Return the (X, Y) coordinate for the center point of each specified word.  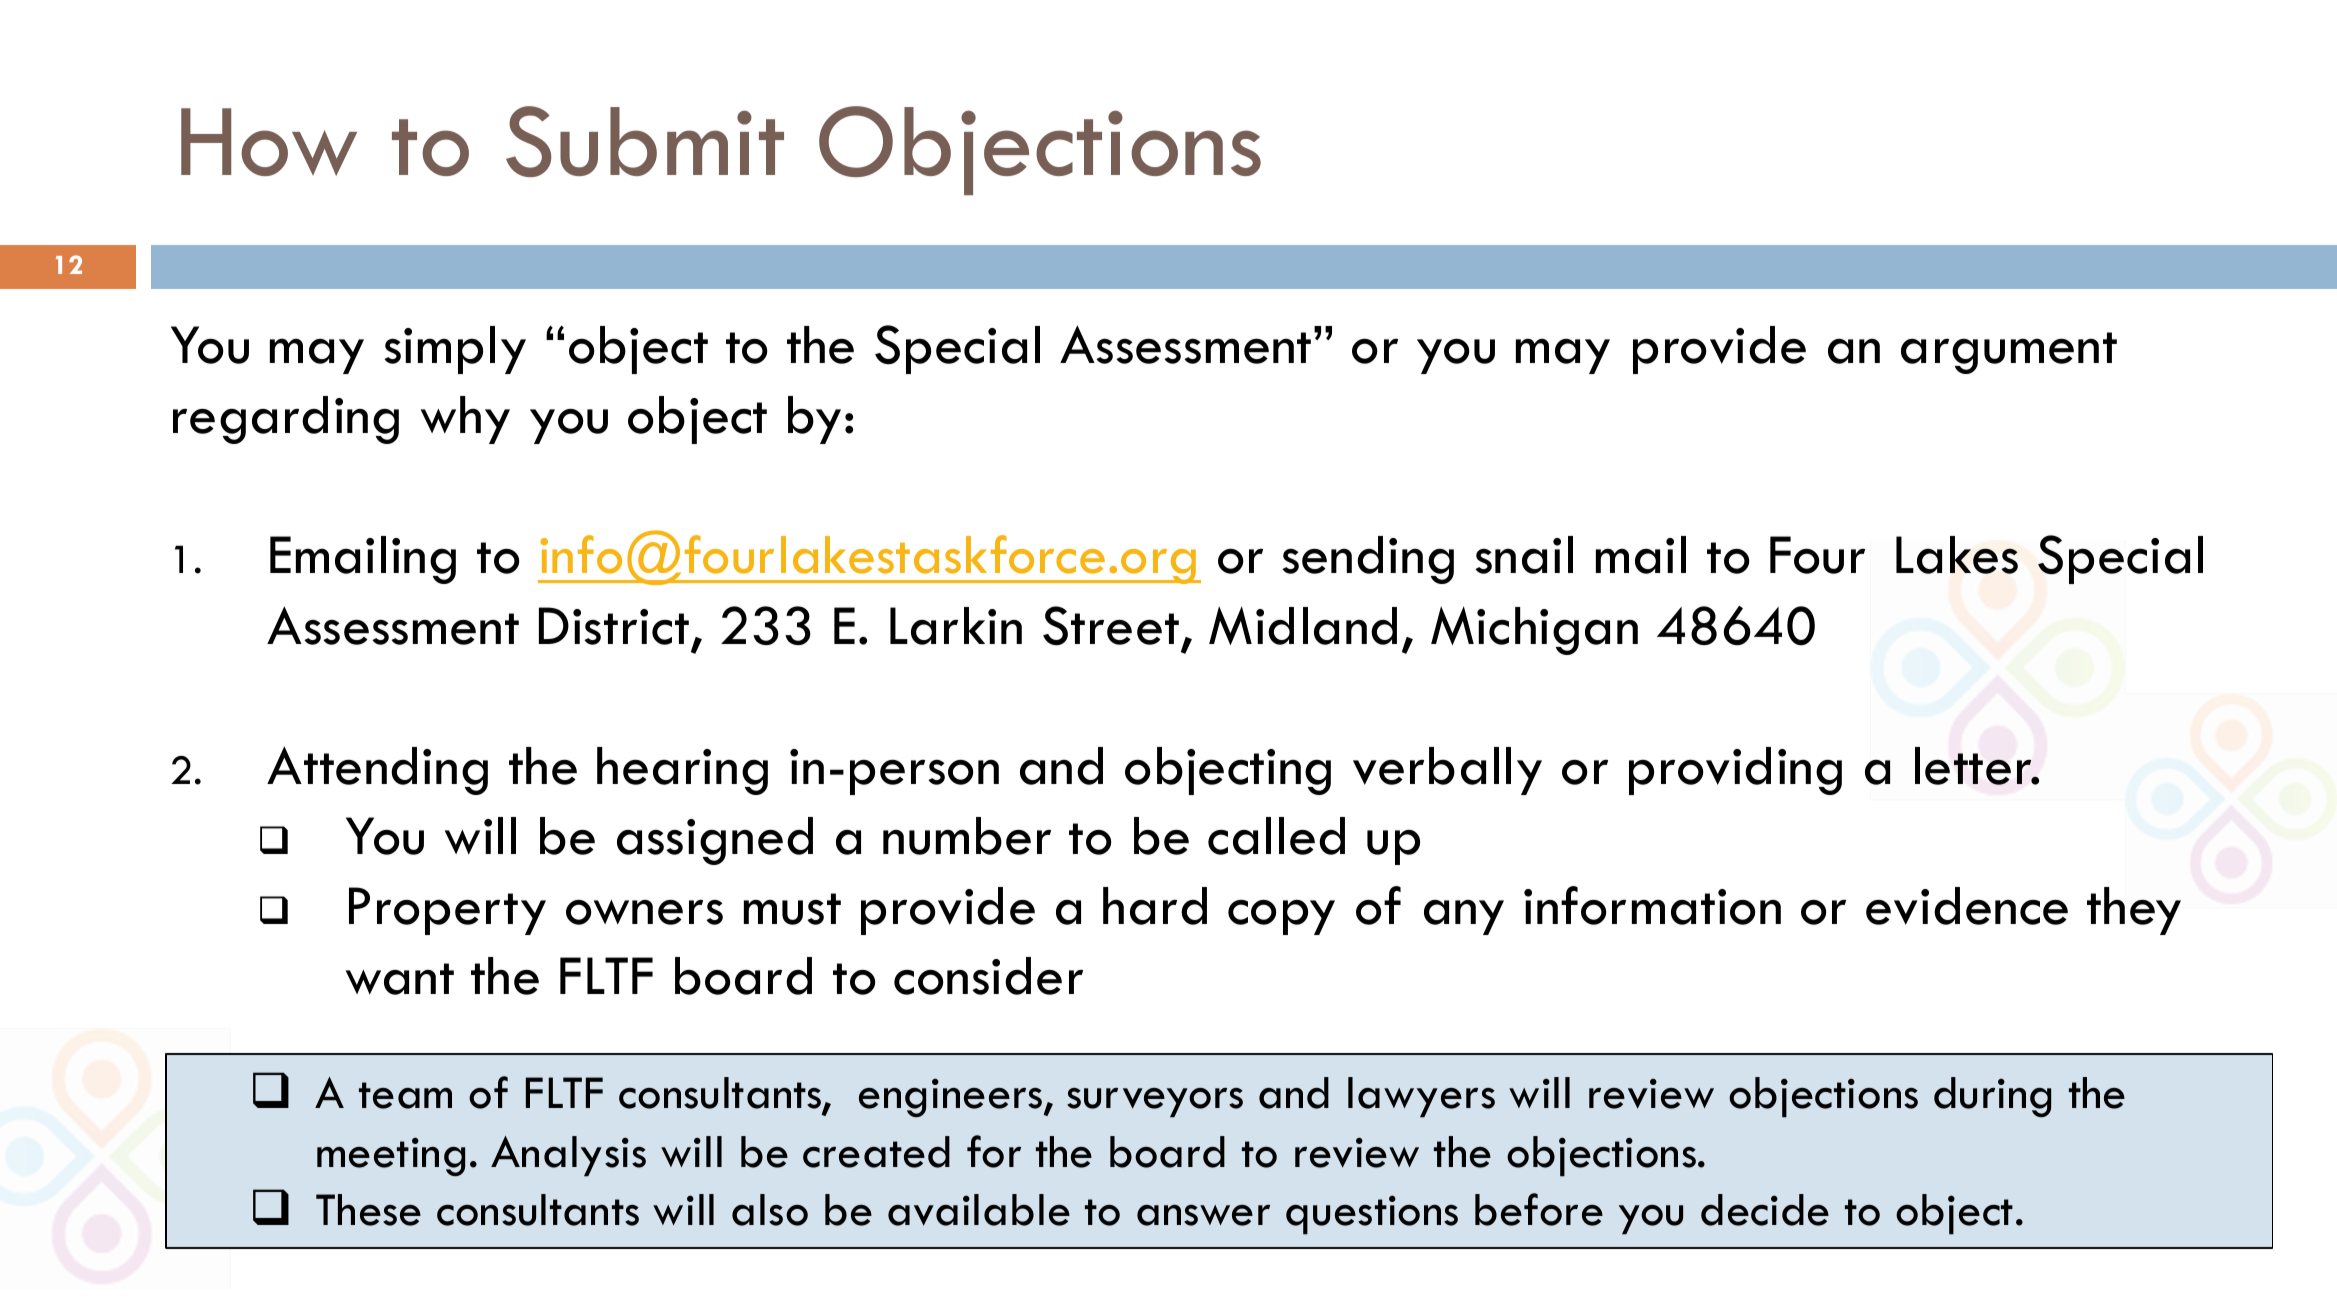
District (614, 626)
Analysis (568, 1156)
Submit (645, 141)
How (269, 142)
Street (1111, 626)
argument (2009, 353)
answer (1203, 1215)
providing (1735, 771)
